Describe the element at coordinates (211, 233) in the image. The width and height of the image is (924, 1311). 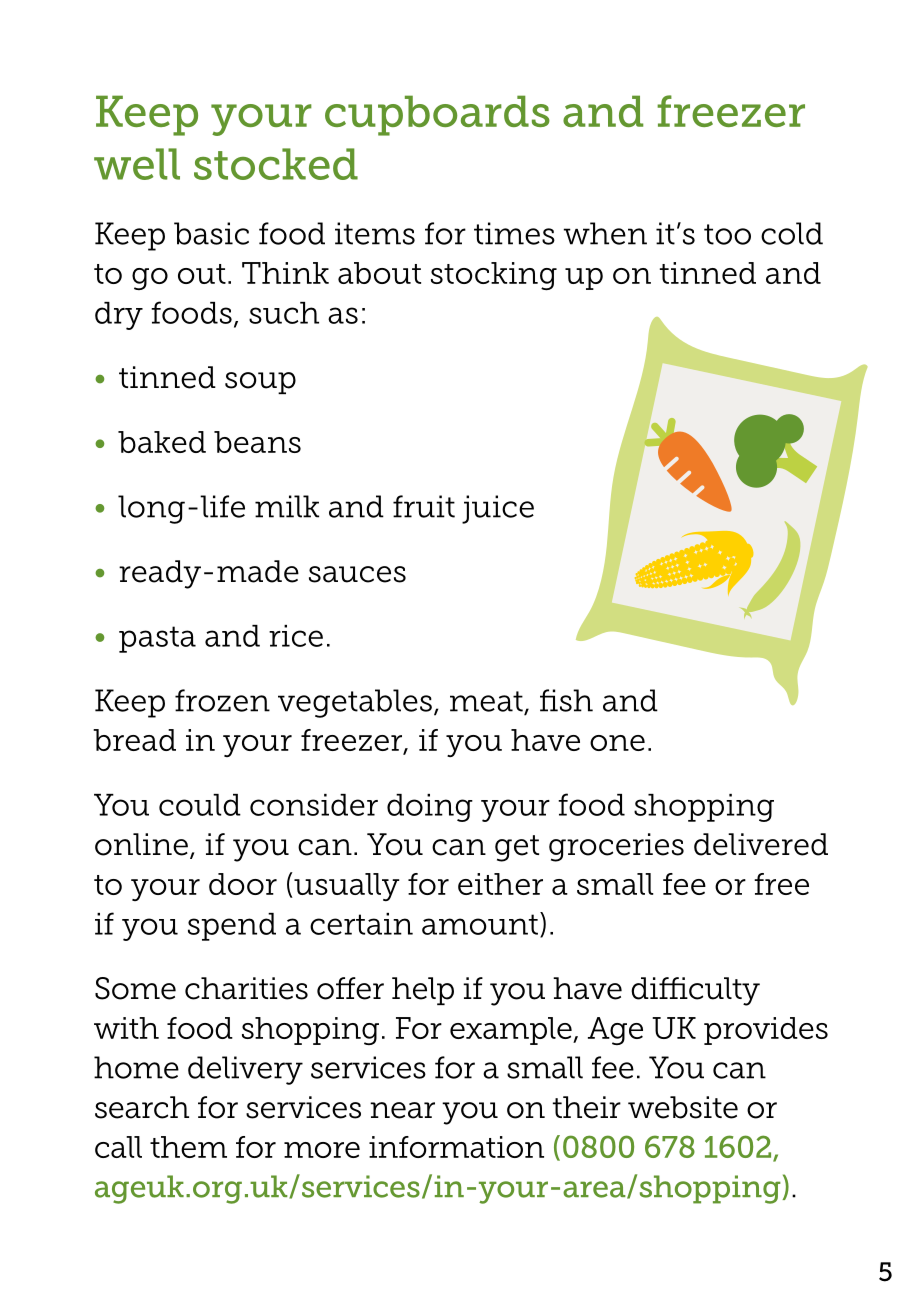
I see `basic` at that location.
